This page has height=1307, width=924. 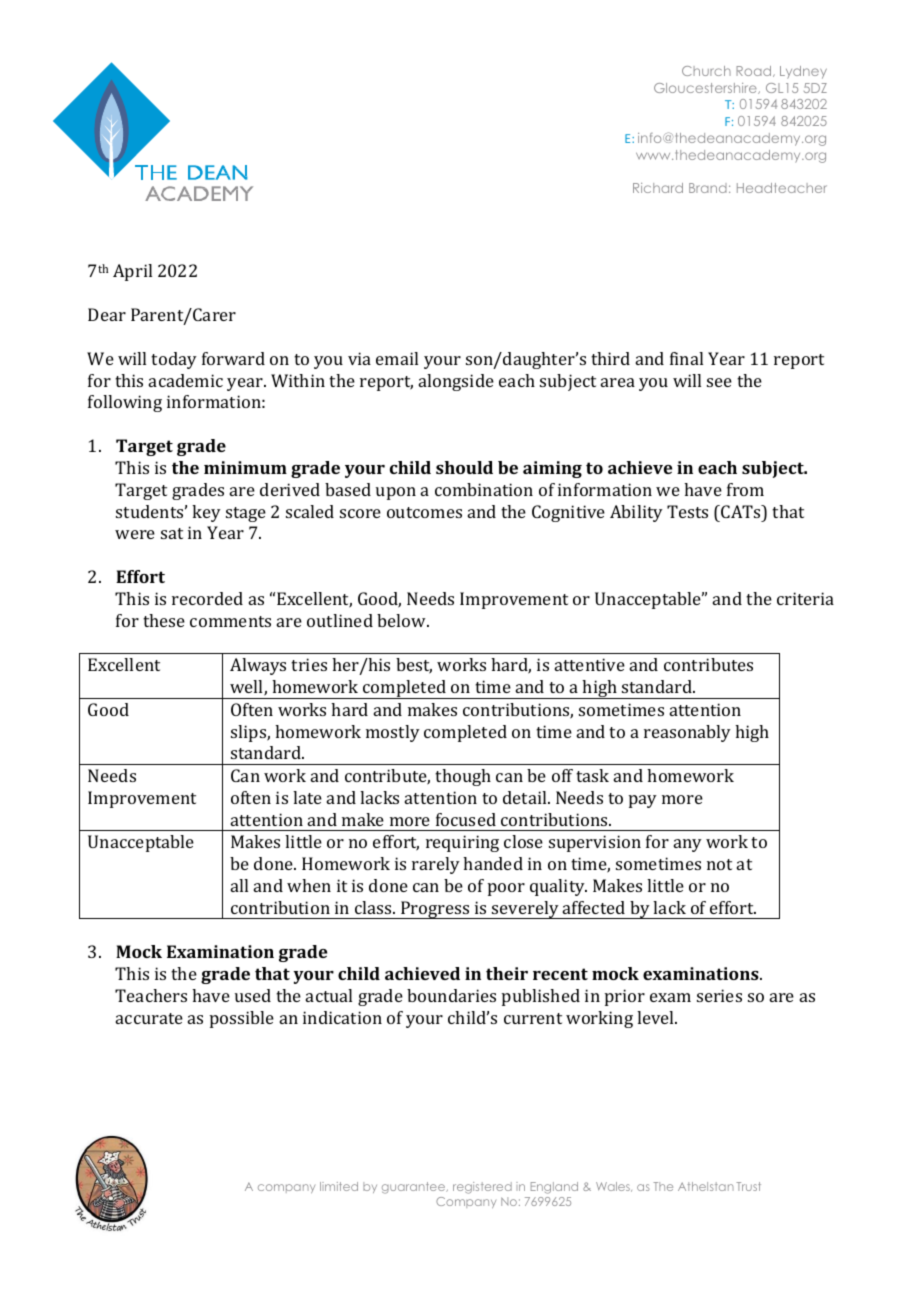 I want to click on key, so click(x=206, y=513).
